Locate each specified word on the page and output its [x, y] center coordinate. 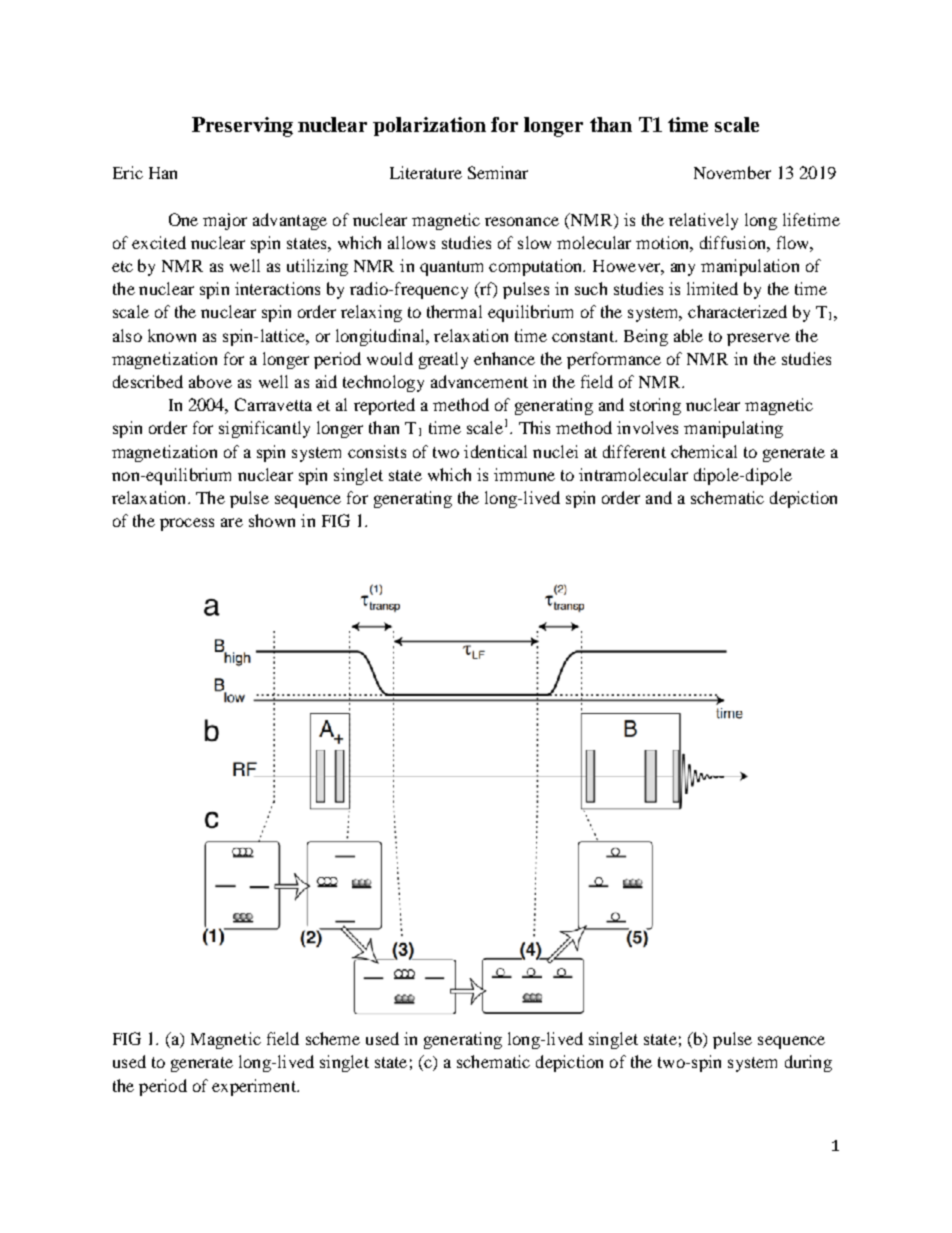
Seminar [498, 172]
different [634, 451]
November [732, 172]
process [187, 524]
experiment [255, 1087]
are [232, 522]
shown [272, 520]
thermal [454, 311]
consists [377, 451]
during [808, 1063]
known [172, 335]
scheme [333, 1038]
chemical [704, 451]
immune [524, 474]
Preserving [242, 127]
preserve [758, 339]
